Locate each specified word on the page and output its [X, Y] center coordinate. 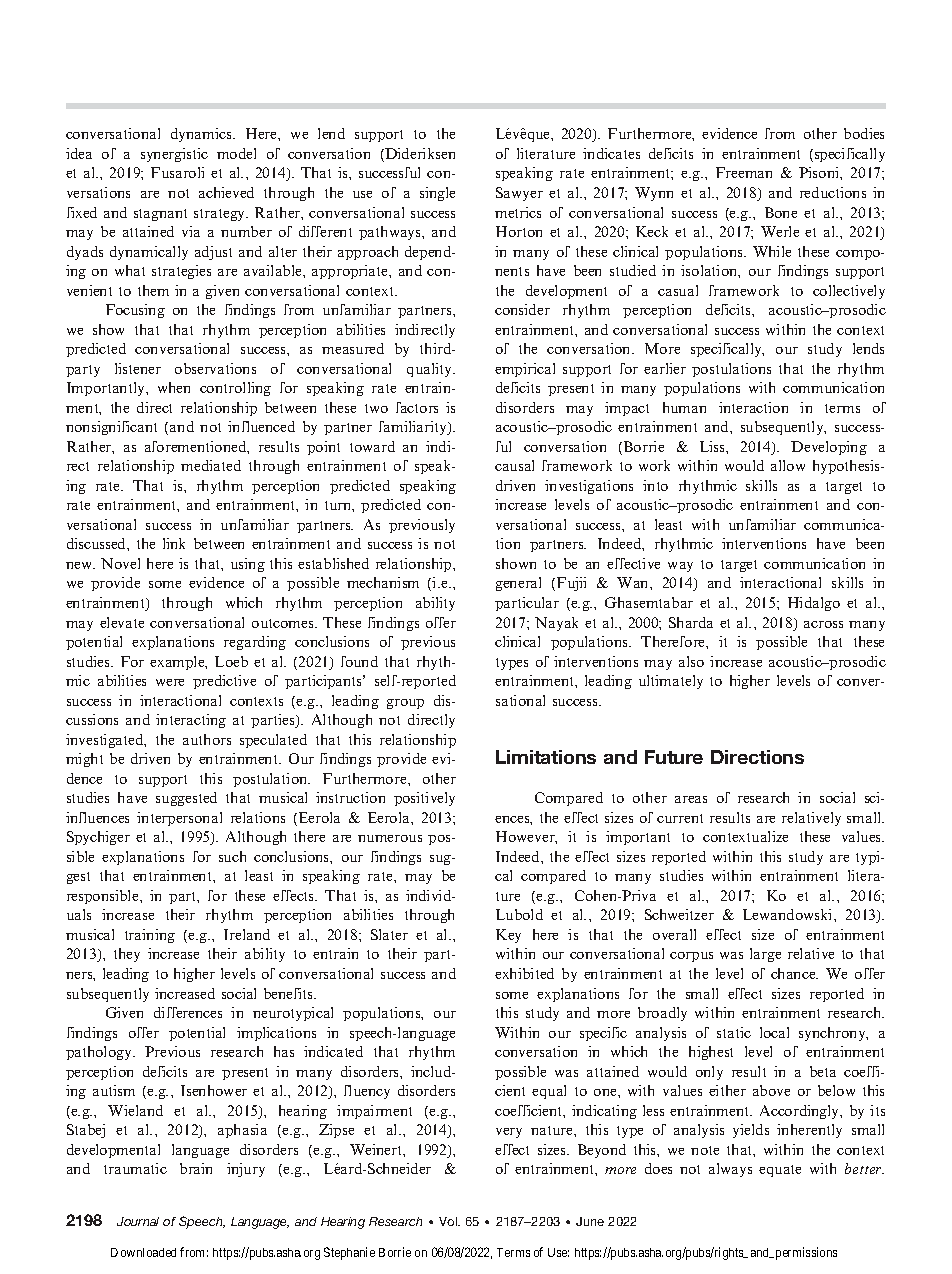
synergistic [174, 155]
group [405, 704]
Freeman [744, 172]
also [691, 661]
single [437, 194]
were [170, 682]
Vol [449, 1221]
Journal [138, 1221]
